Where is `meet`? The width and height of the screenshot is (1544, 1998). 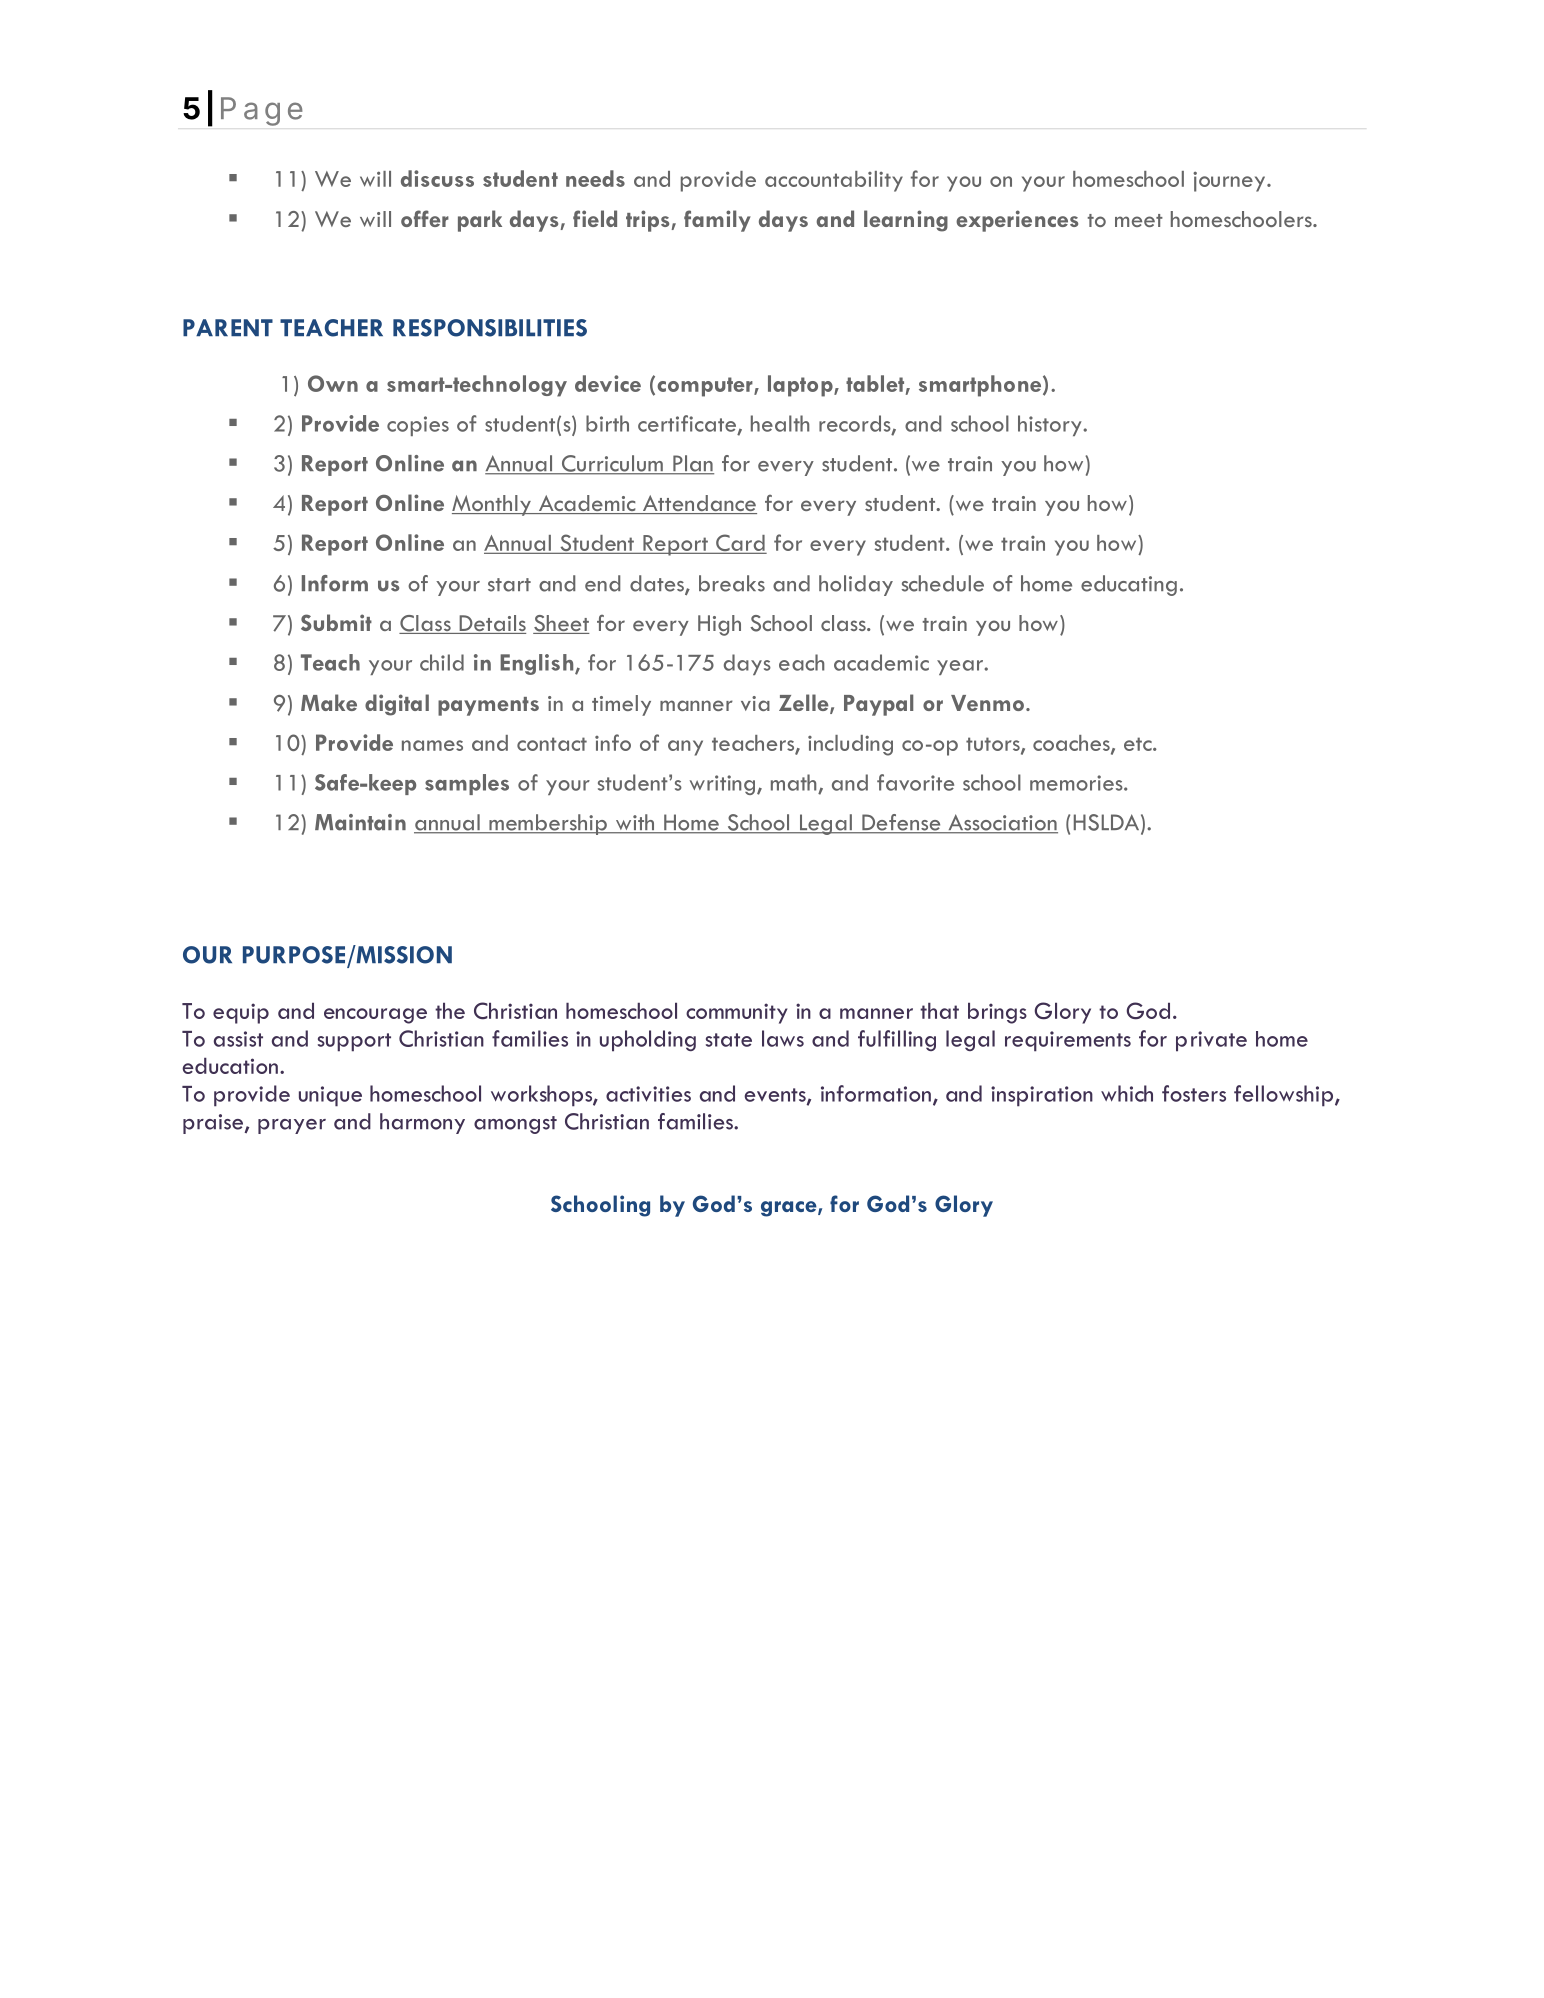 meet is located at coordinates (1139, 220).
